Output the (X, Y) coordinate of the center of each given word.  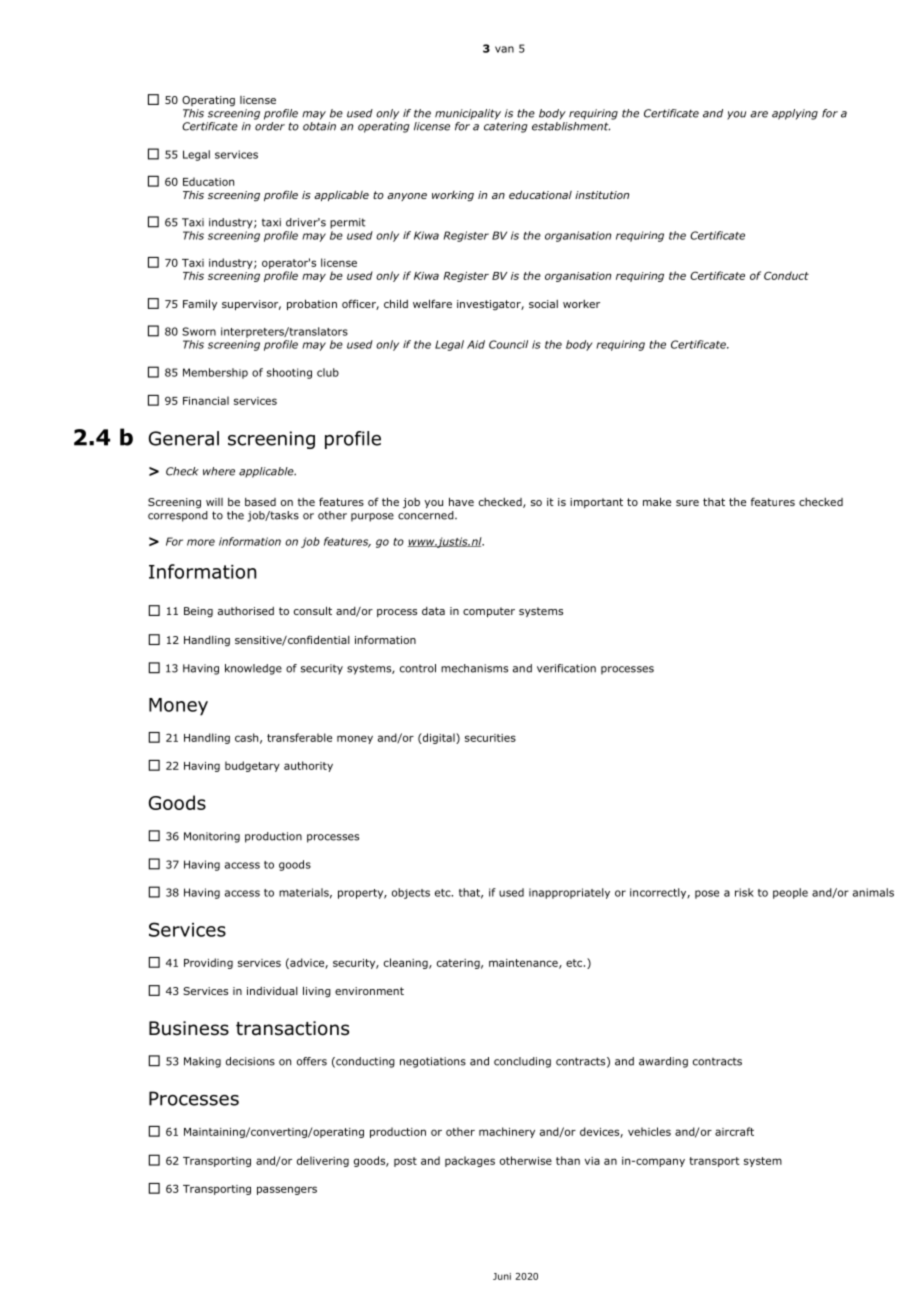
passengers (287, 1190)
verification (566, 668)
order (270, 126)
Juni (502, 1276)
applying (795, 114)
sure (687, 503)
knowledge (253, 669)
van (504, 49)
